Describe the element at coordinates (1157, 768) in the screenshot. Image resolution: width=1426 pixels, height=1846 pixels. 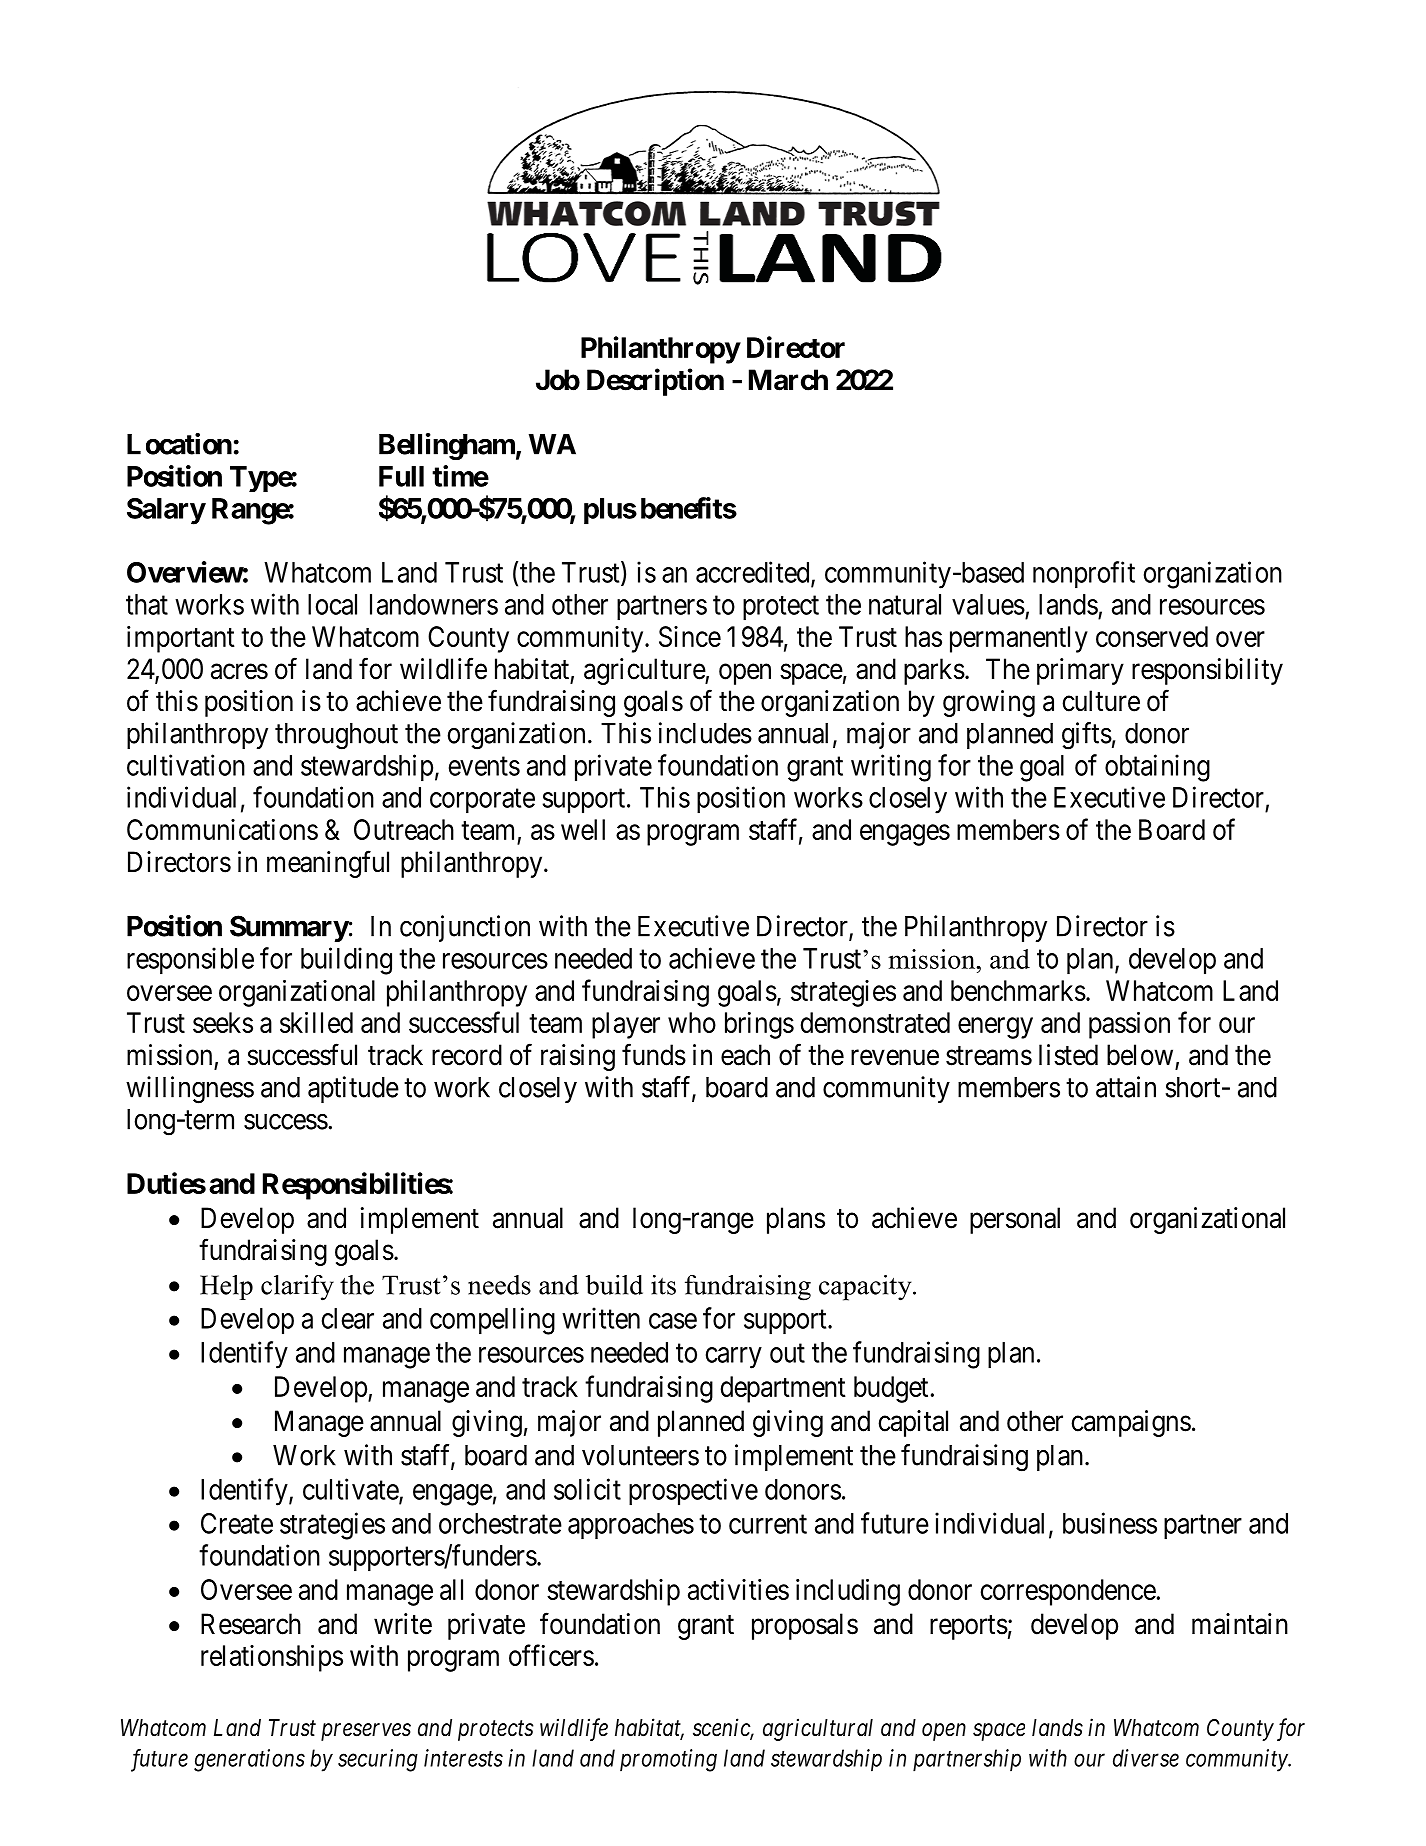
I see `obtaining` at that location.
